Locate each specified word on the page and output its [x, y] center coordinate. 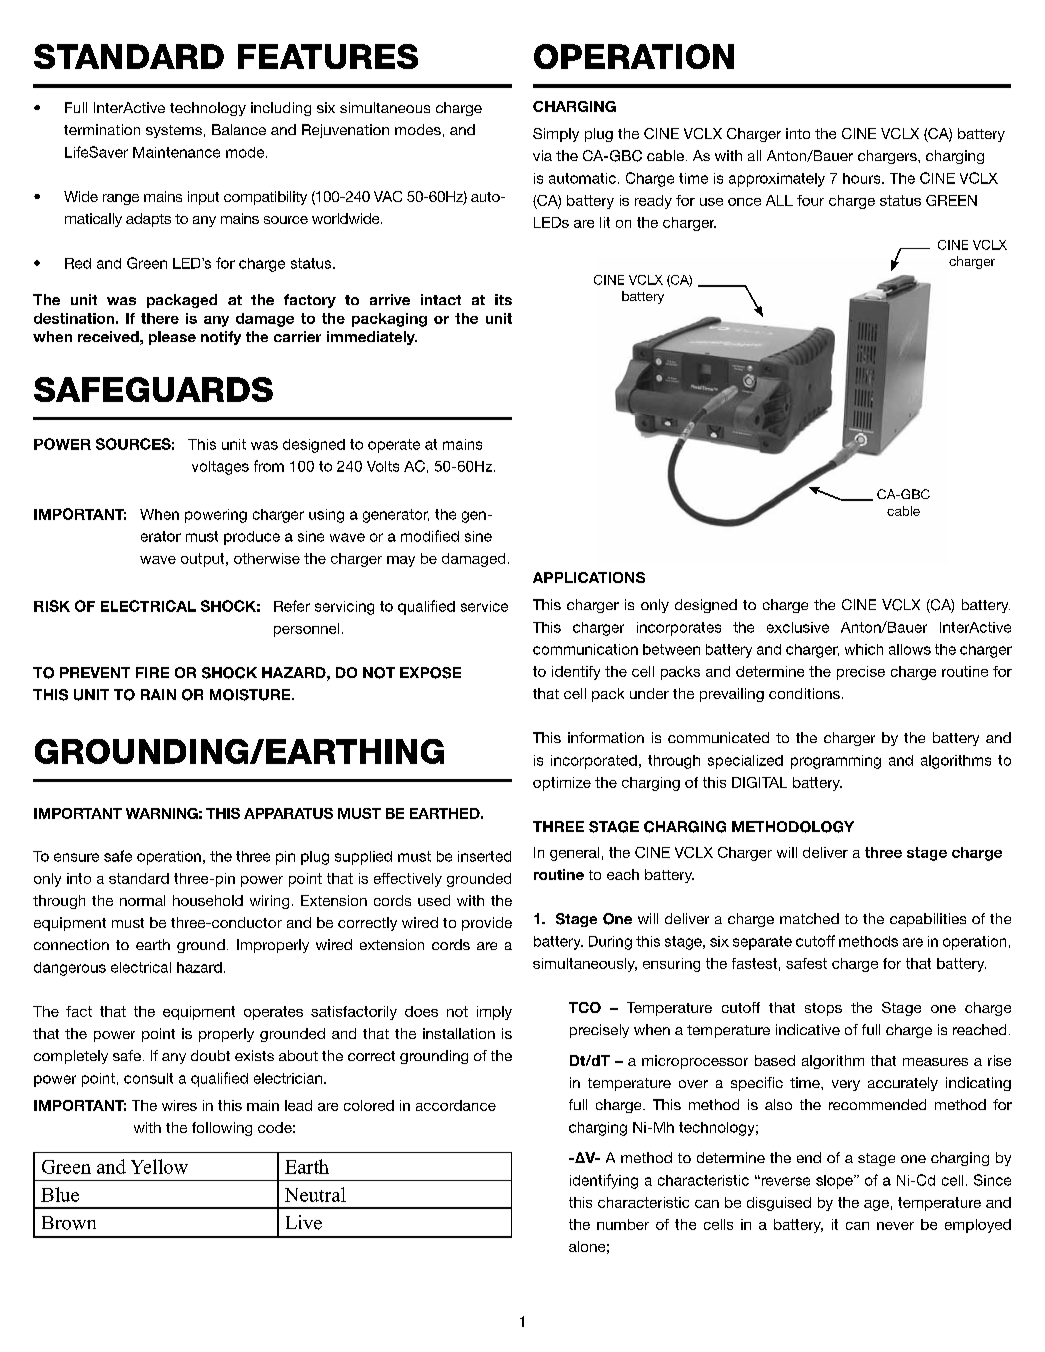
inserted [484, 856]
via [542, 155]
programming [836, 762]
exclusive [798, 627]
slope [835, 1182]
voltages [220, 468]
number [623, 1224]
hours [863, 178]
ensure [76, 857]
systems [174, 131]
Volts [383, 466]
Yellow [159, 1166]
